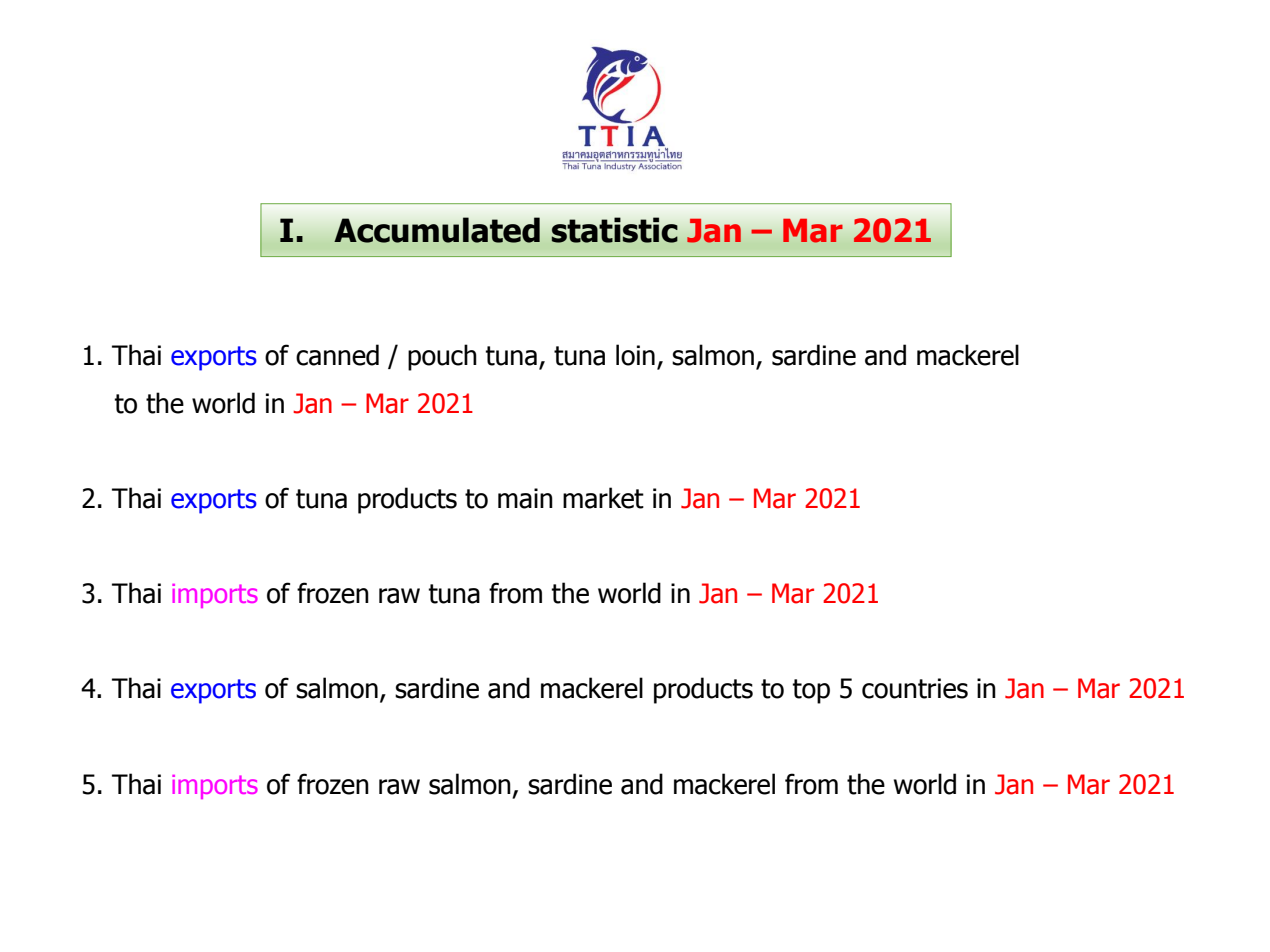 This screenshot has height=952, width=1270. What do you see at coordinates (525, 498) in the screenshot?
I see `main` at bounding box center [525, 498].
